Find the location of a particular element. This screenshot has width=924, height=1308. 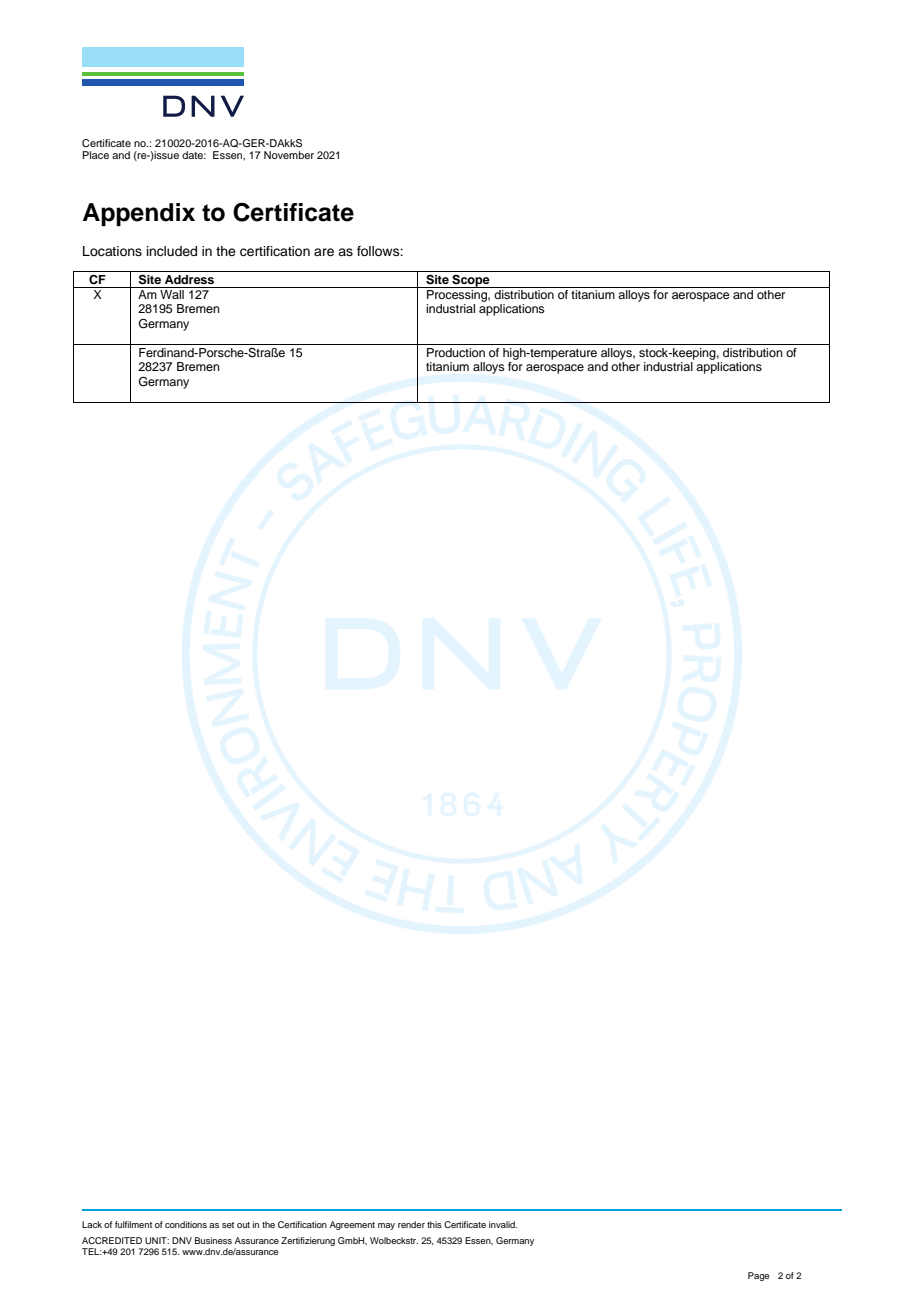

Appendix is located at coordinates (139, 214).
